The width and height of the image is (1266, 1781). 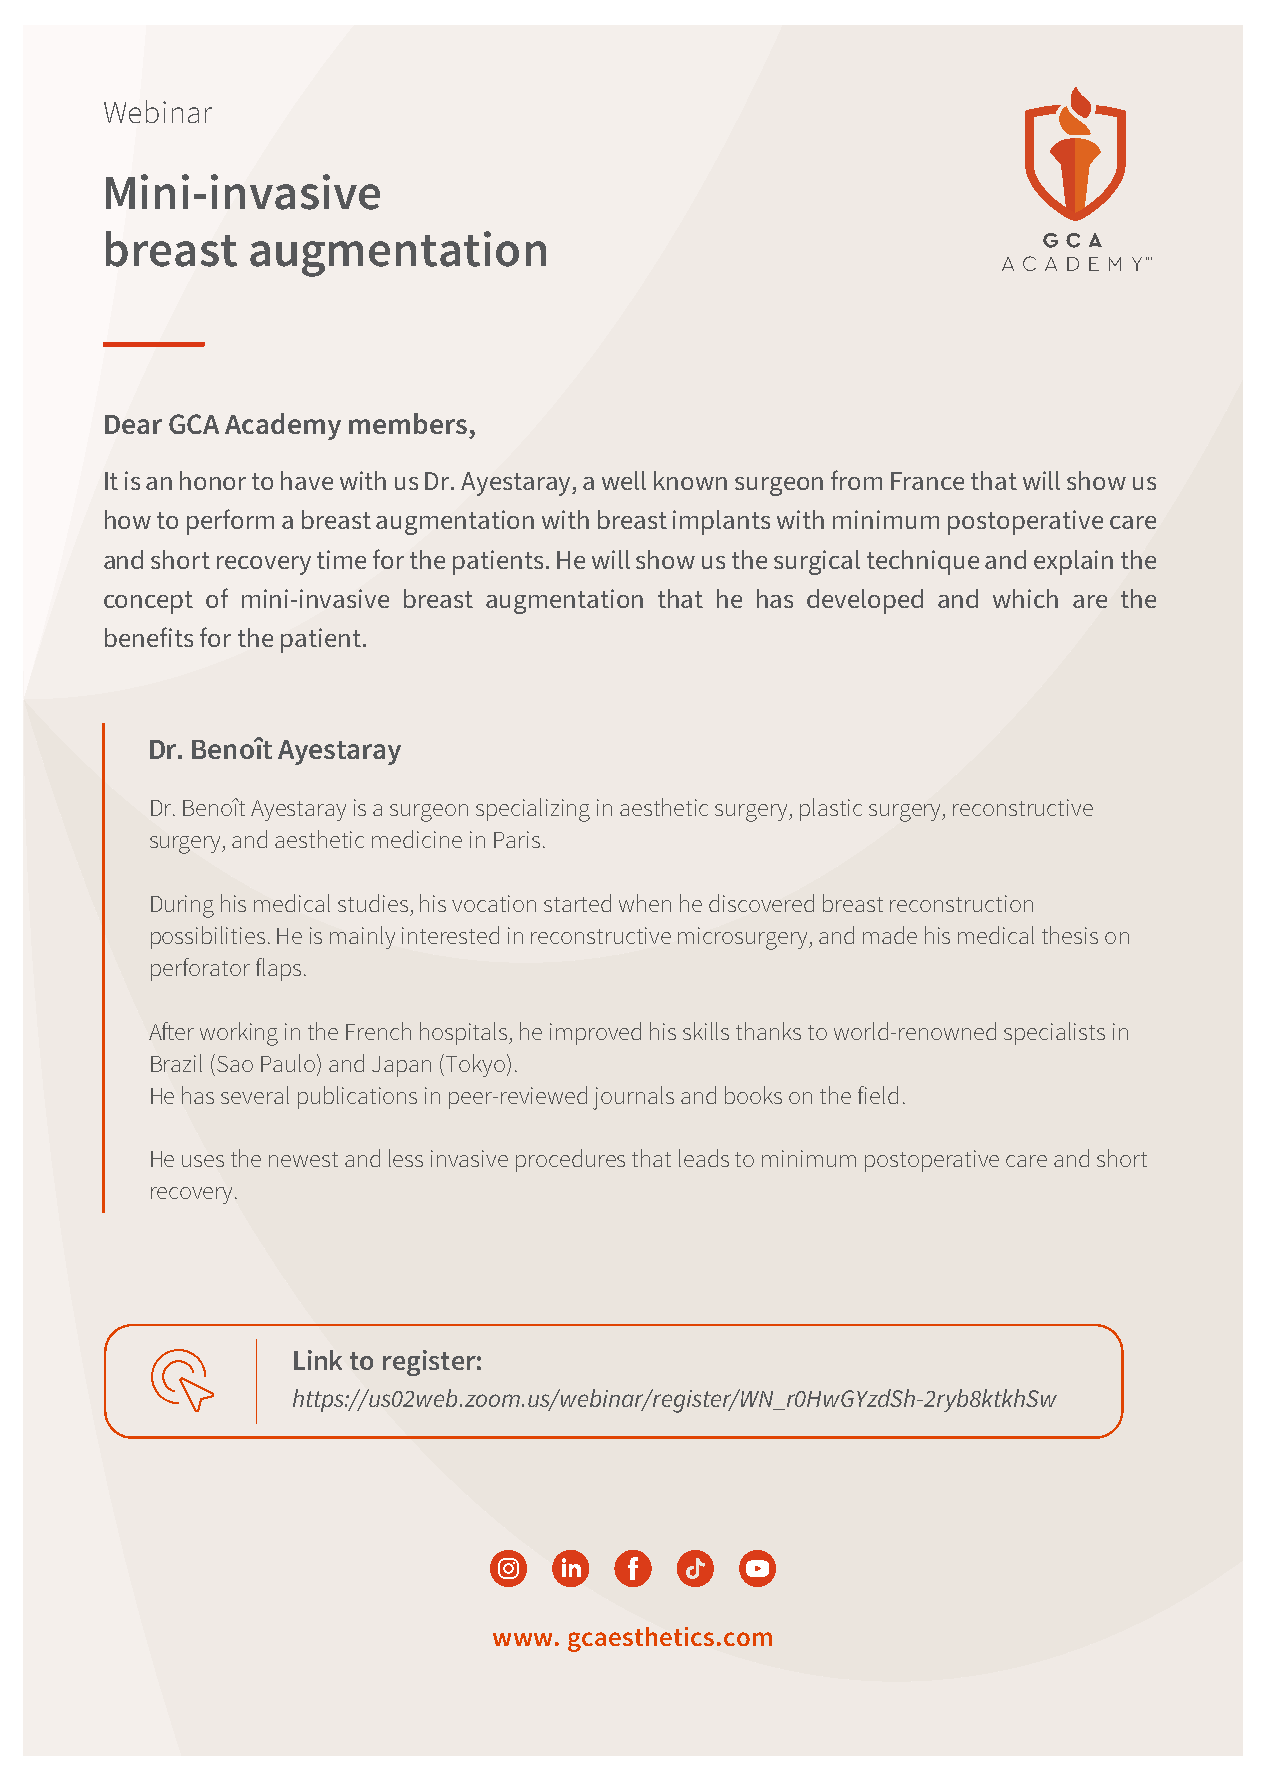 What do you see at coordinates (182, 906) in the image?
I see `During` at bounding box center [182, 906].
